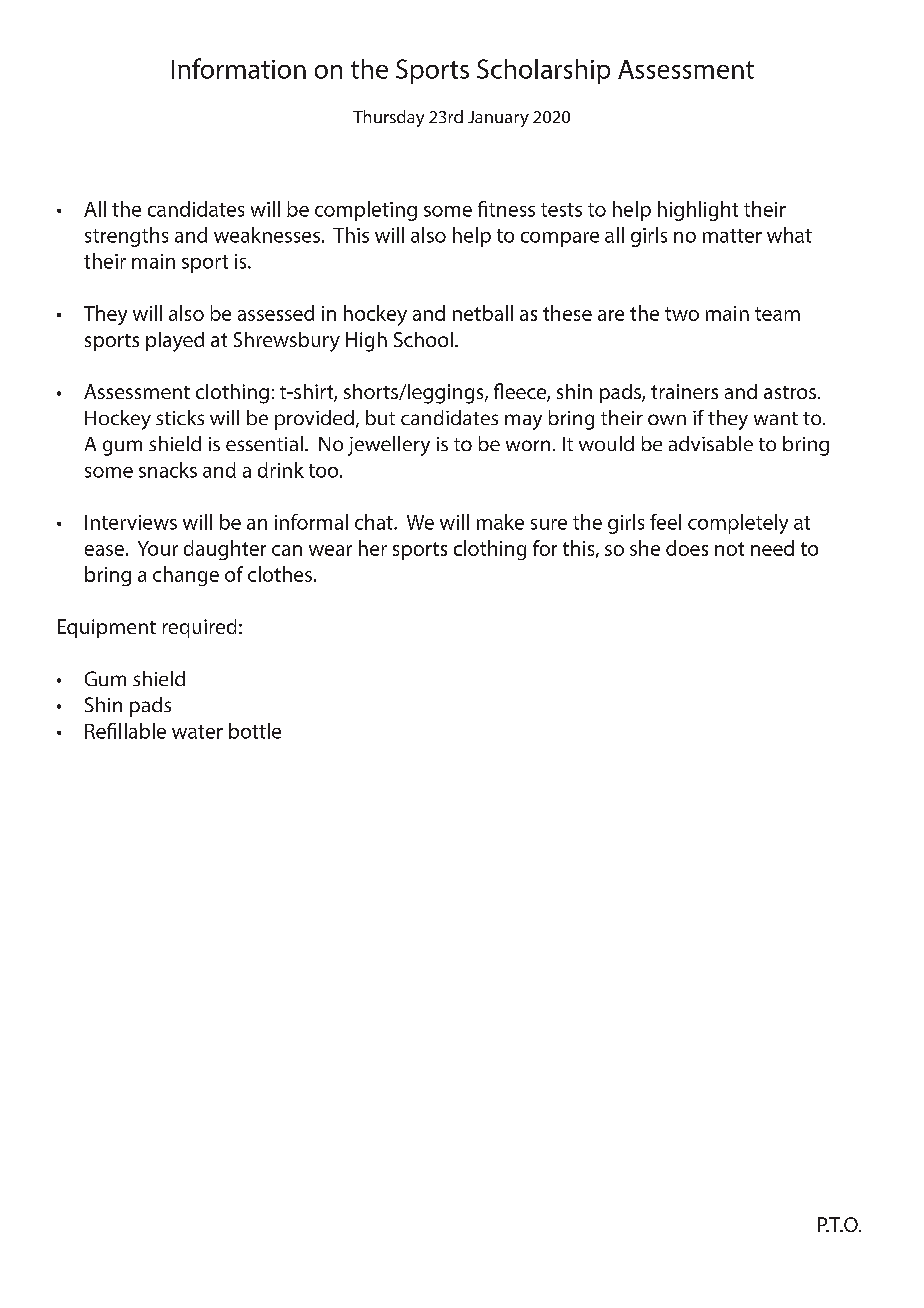 The image size is (924, 1308). What do you see at coordinates (168, 470) in the page?
I see `snacks` at bounding box center [168, 470].
